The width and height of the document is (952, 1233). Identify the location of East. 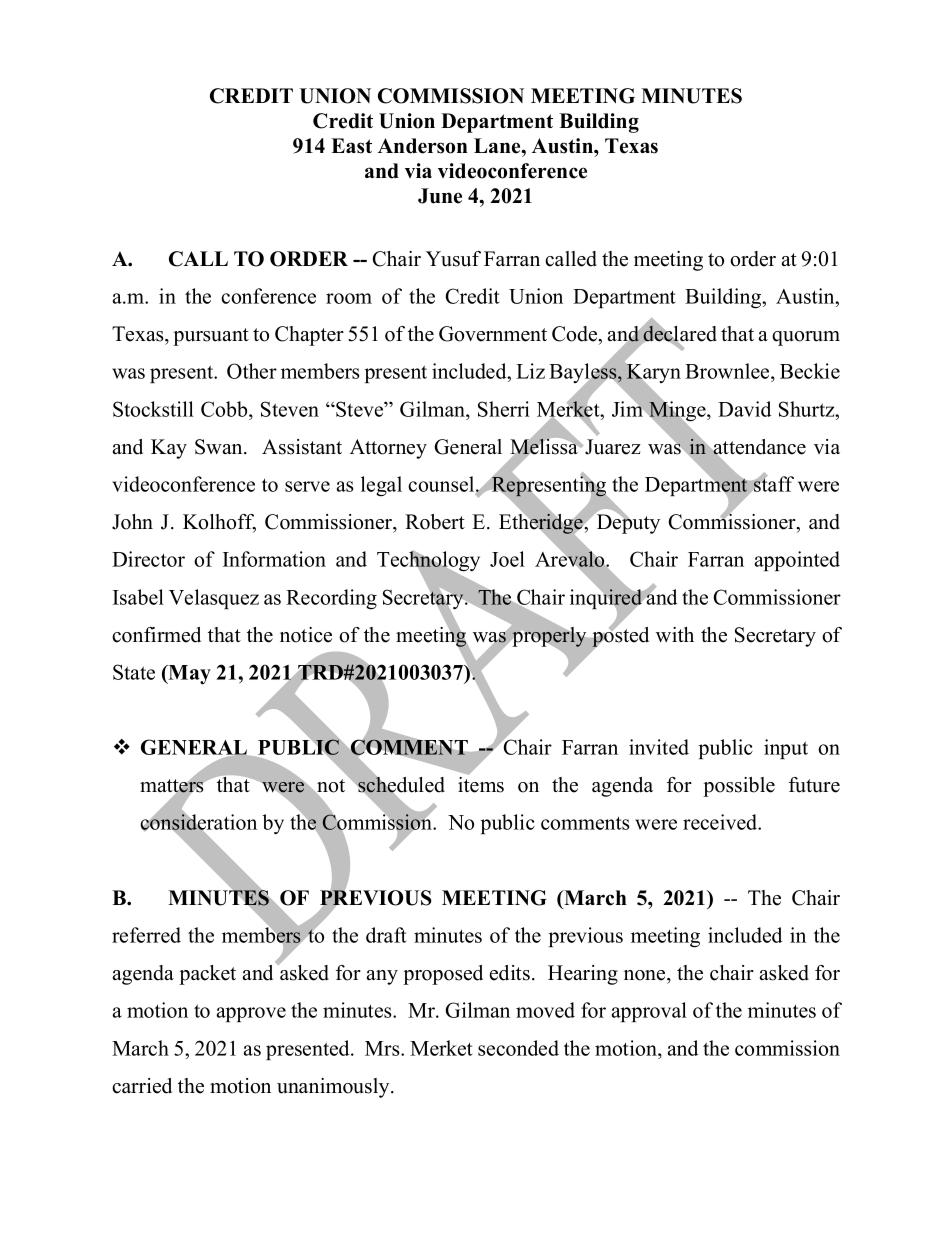
(351, 146).
